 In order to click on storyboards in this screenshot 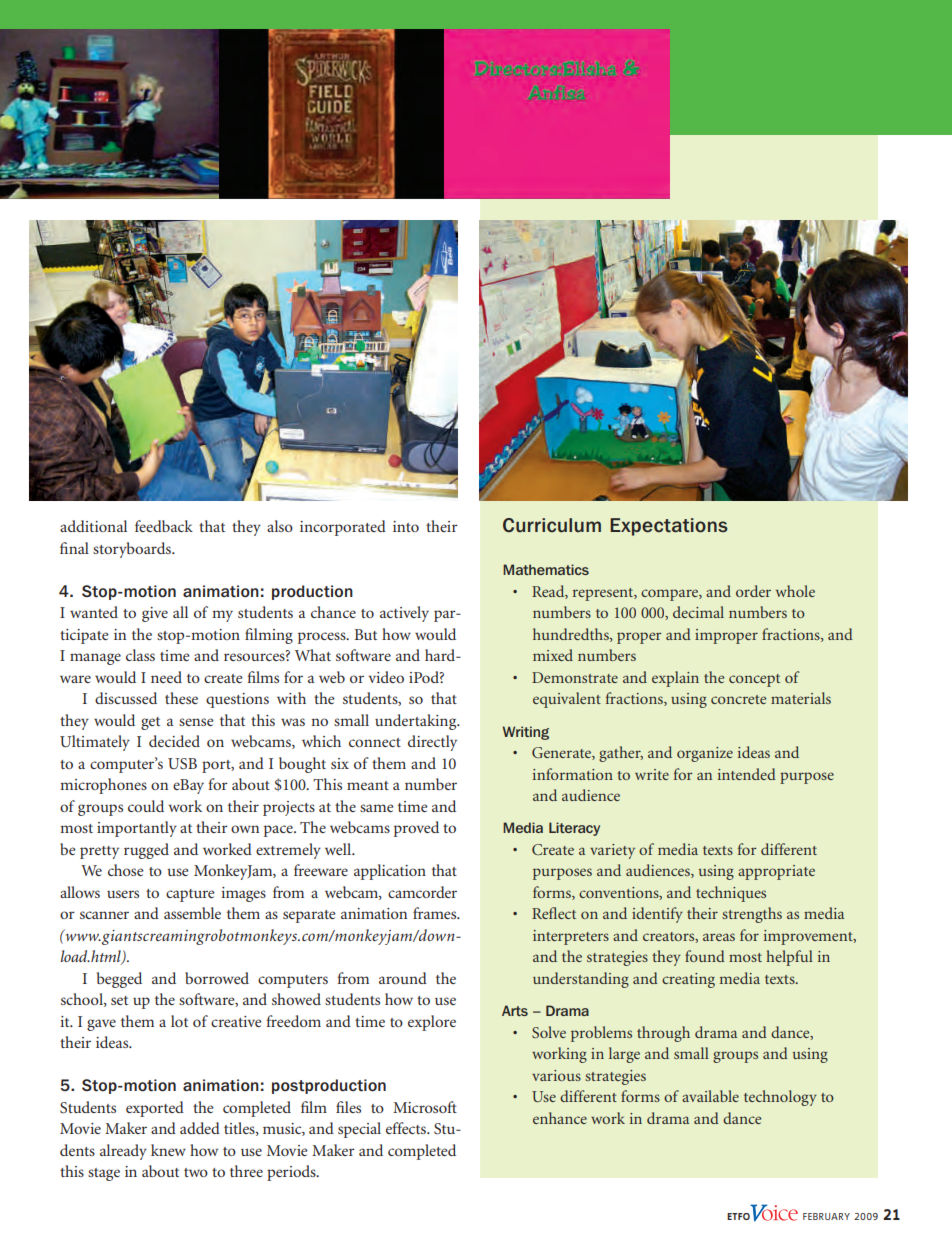, I will do `click(133, 550)`.
